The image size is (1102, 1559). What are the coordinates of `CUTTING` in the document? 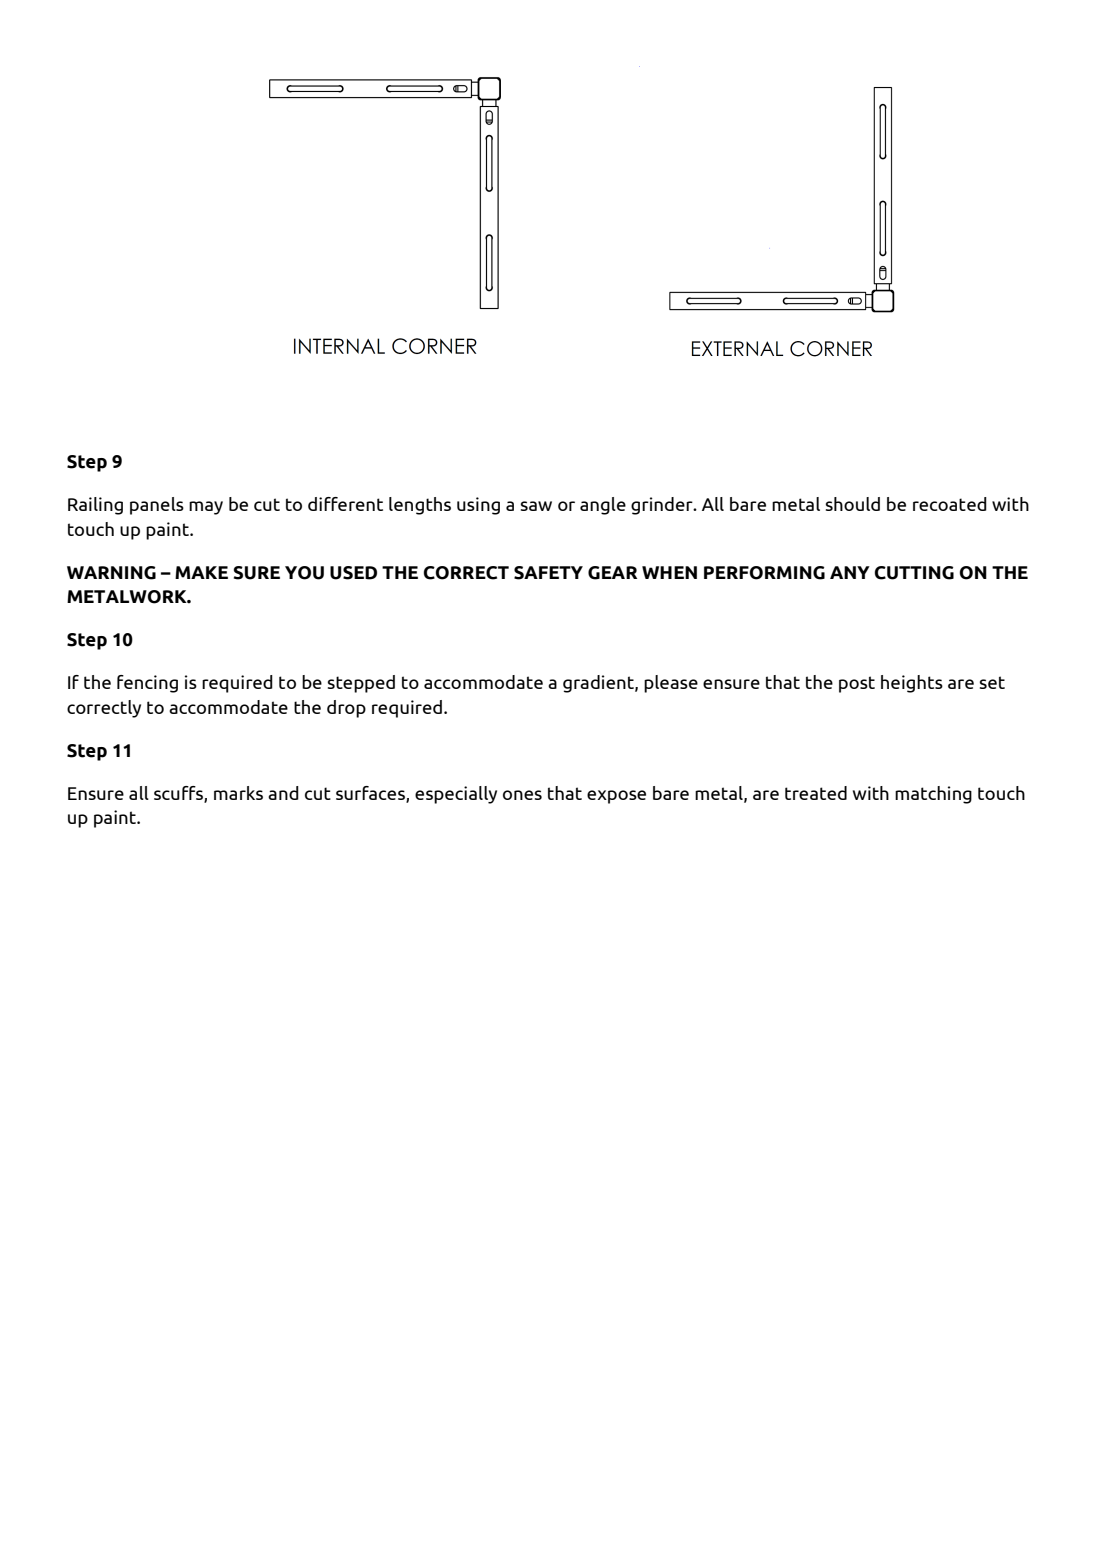 It's located at (914, 573).
